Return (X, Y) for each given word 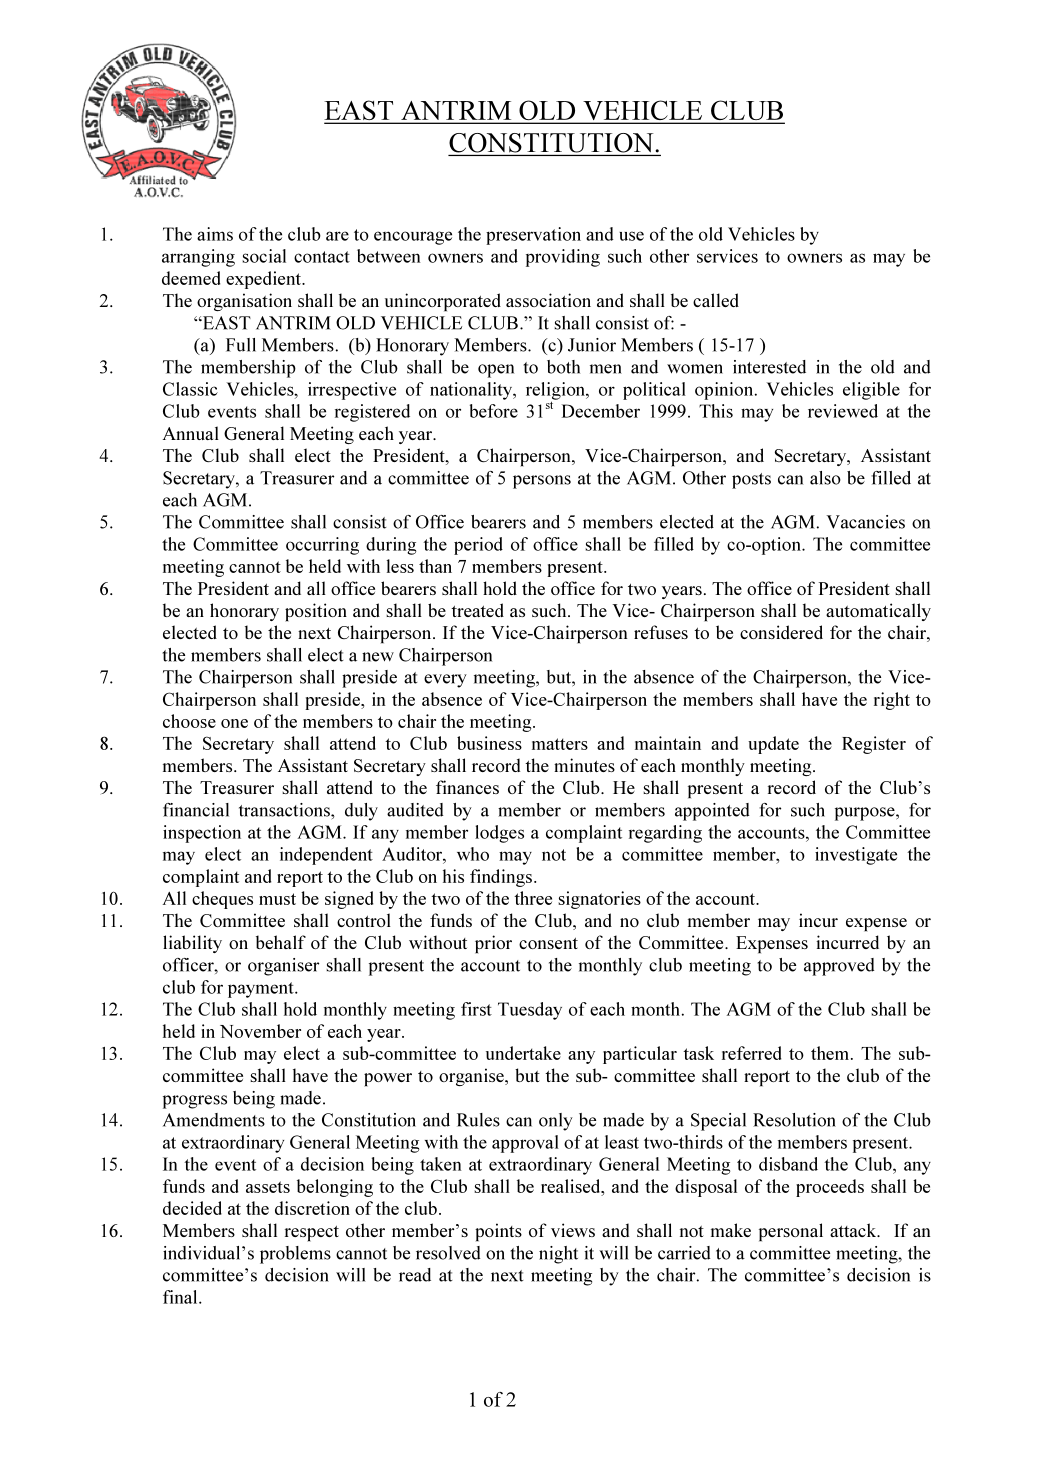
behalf (281, 942)
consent (548, 943)
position (316, 612)
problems (295, 1255)
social (264, 256)
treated (477, 610)
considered (781, 632)
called (716, 300)
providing (563, 258)
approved (839, 967)
